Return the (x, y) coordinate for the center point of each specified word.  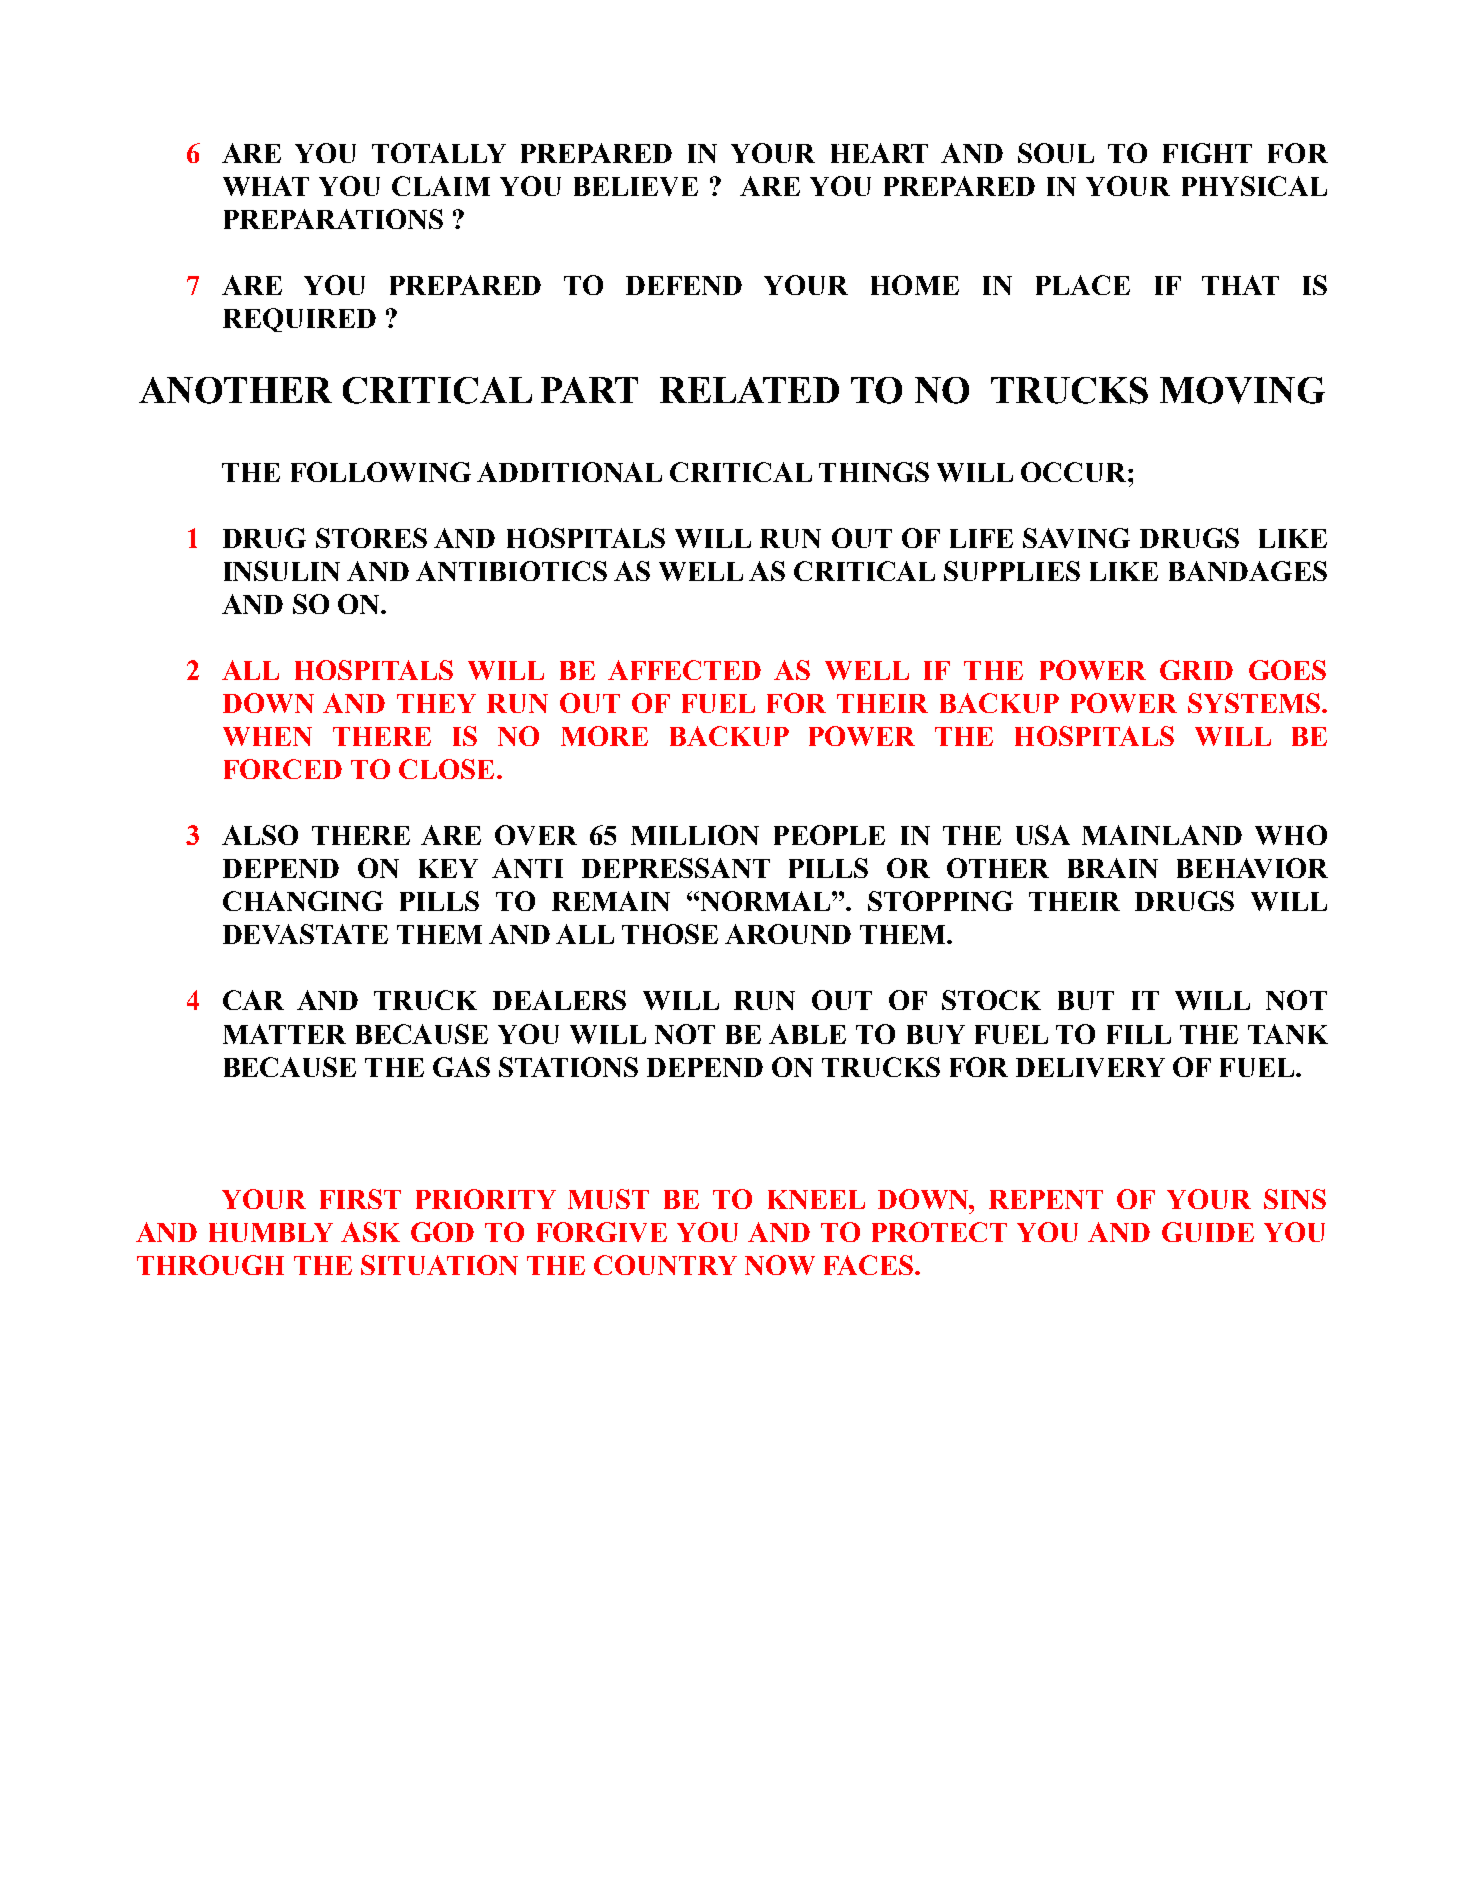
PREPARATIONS (333, 219)
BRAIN (1113, 868)
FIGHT (1207, 153)
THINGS (874, 472)
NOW (780, 1265)
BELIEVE (636, 186)
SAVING (1076, 538)
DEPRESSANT (676, 868)
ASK (370, 1232)
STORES (371, 538)
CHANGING (303, 901)
